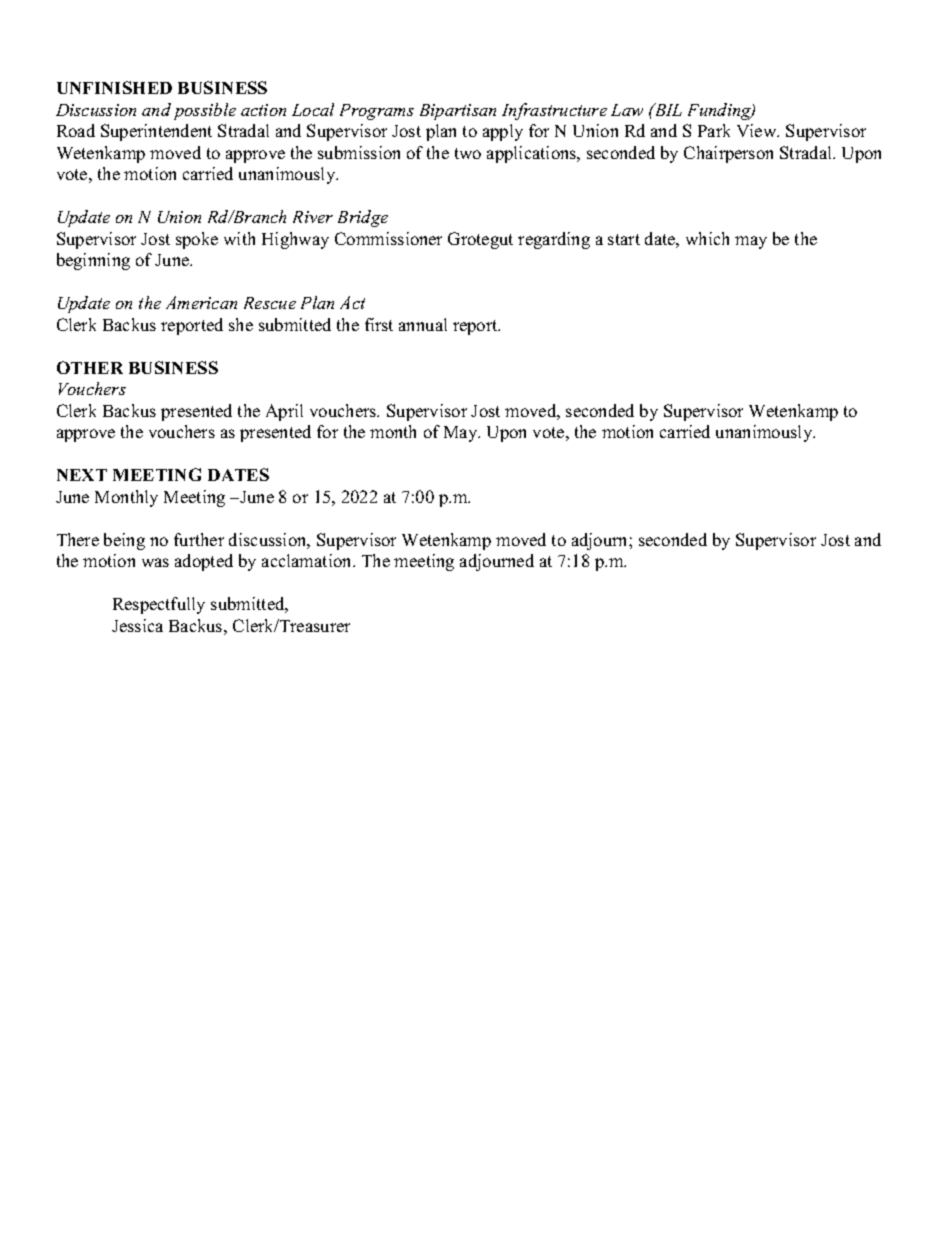 The width and height of the screenshot is (952, 1233). I want to click on adopted, so click(204, 562).
